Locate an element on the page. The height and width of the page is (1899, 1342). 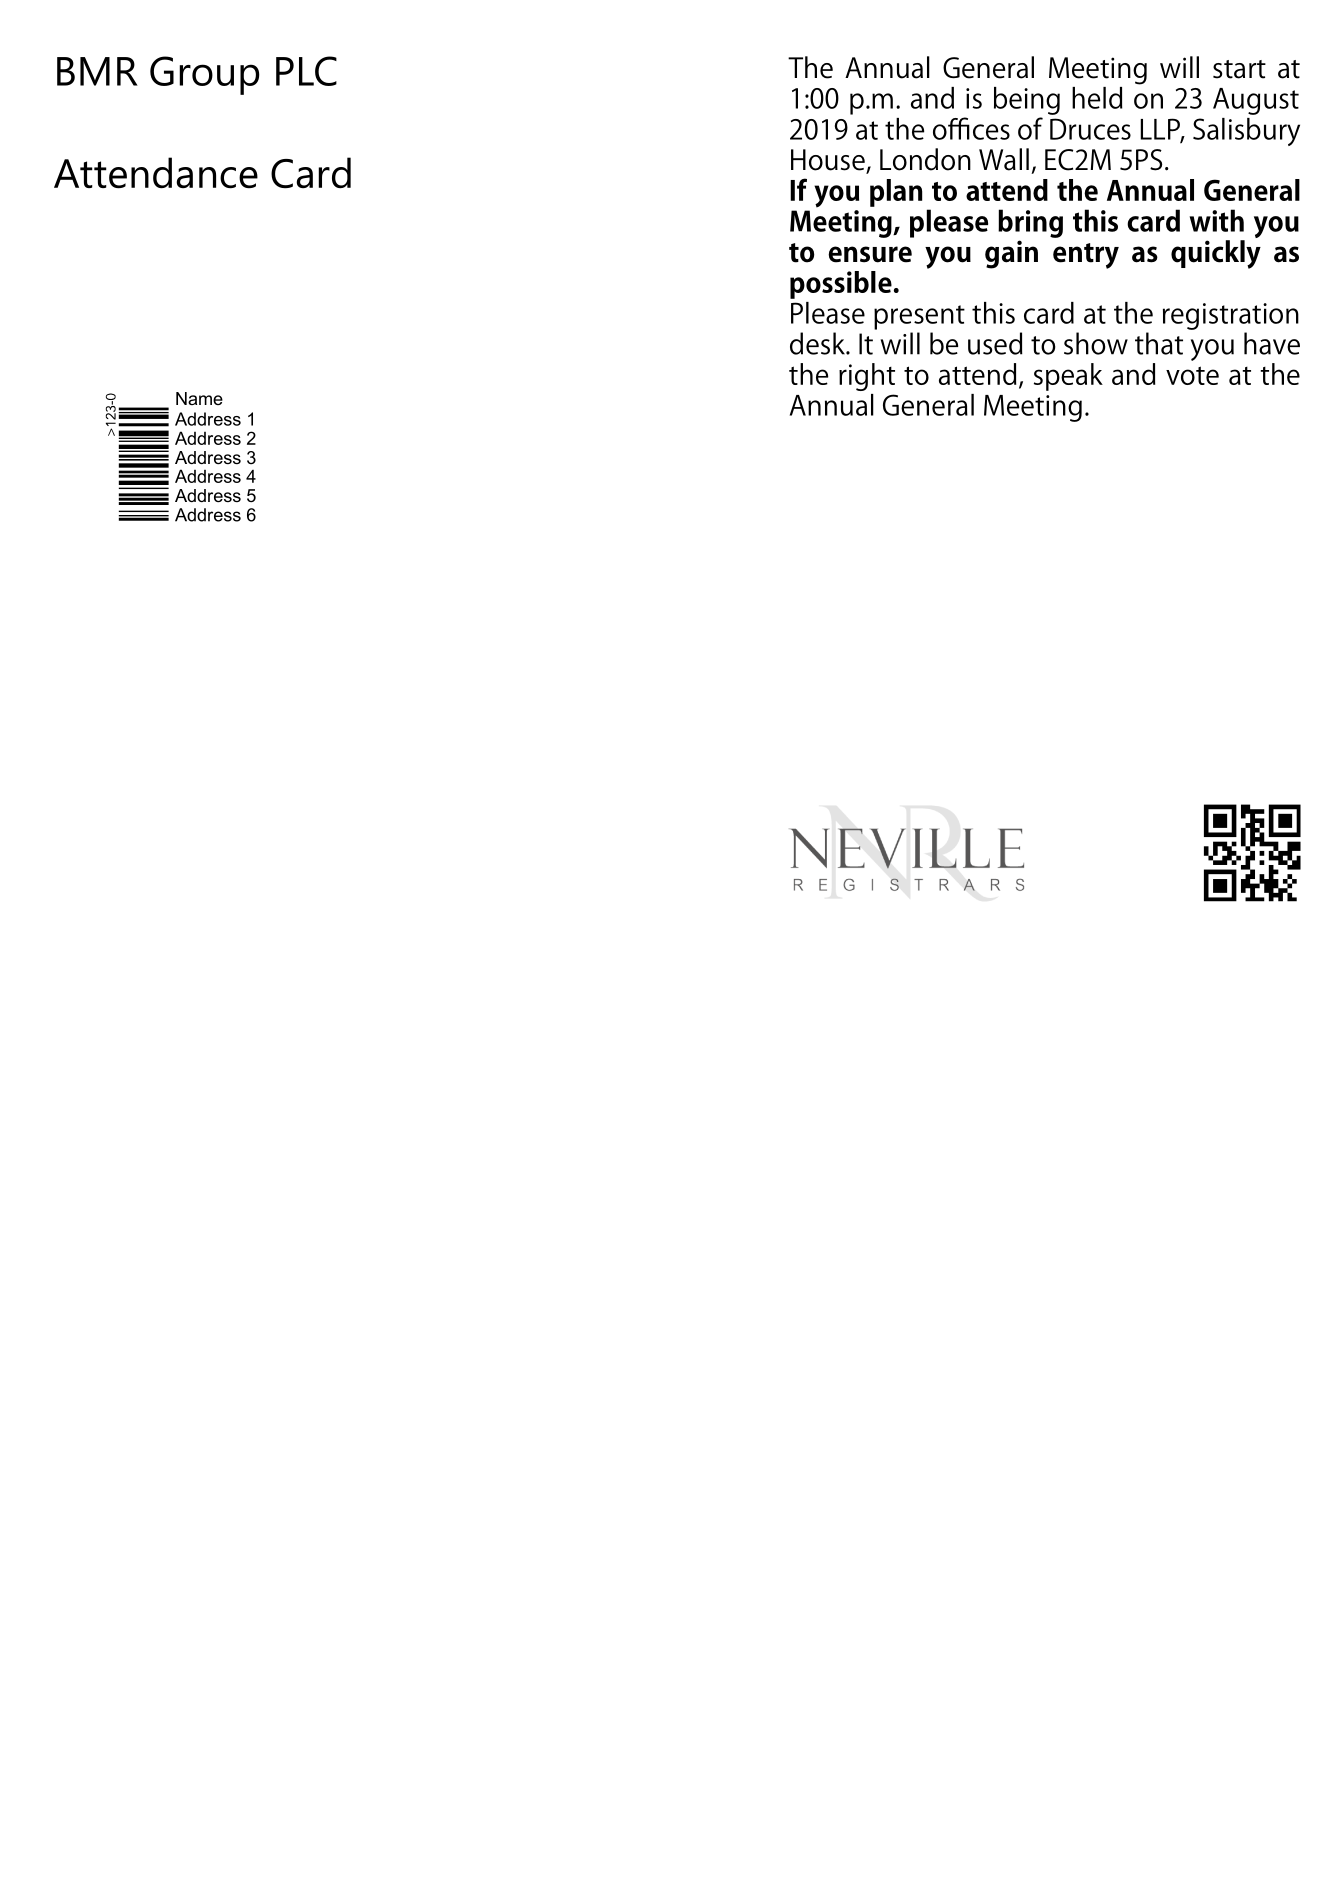
Group is located at coordinates (205, 75).
